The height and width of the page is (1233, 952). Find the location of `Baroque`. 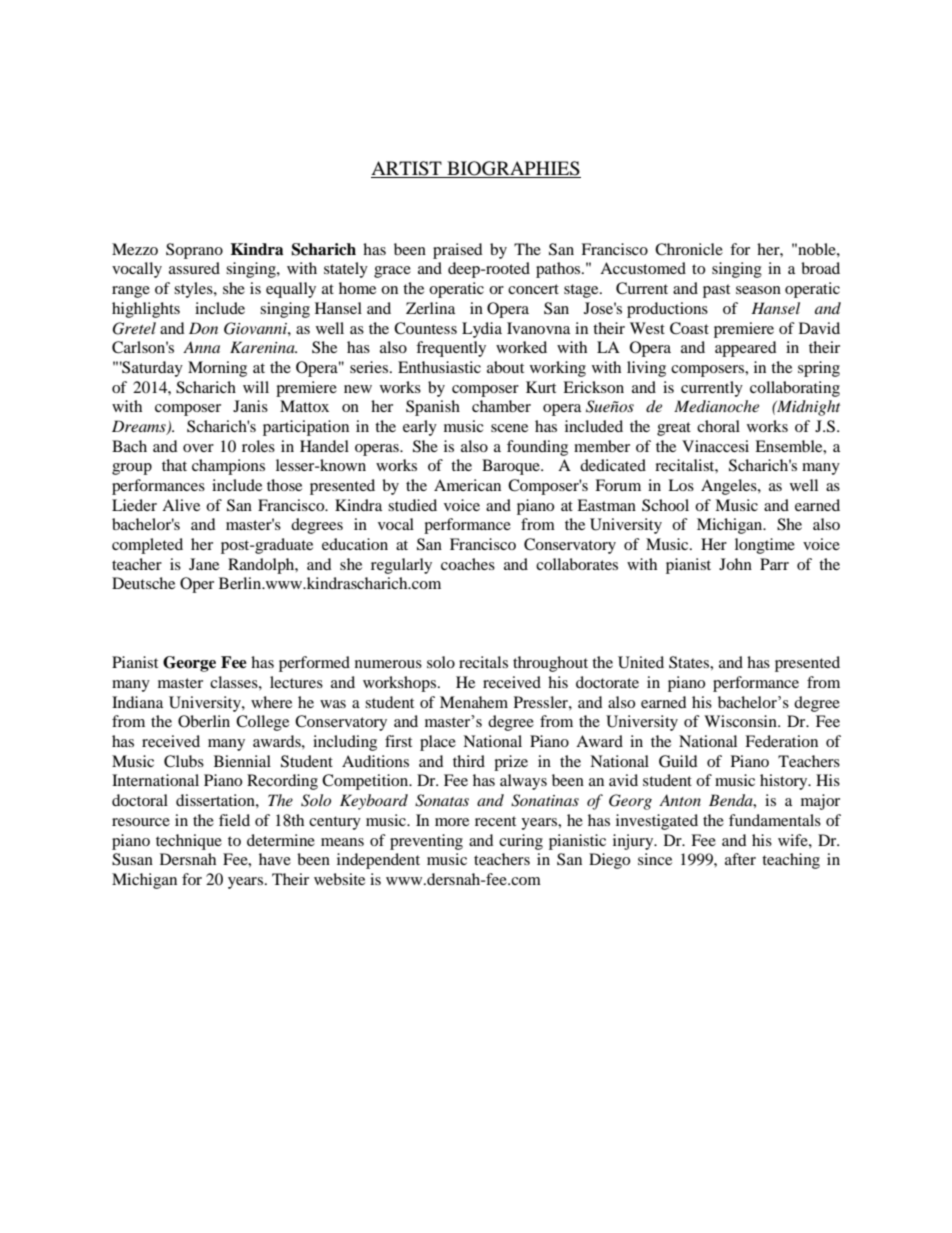

Baroque is located at coordinates (512, 467).
